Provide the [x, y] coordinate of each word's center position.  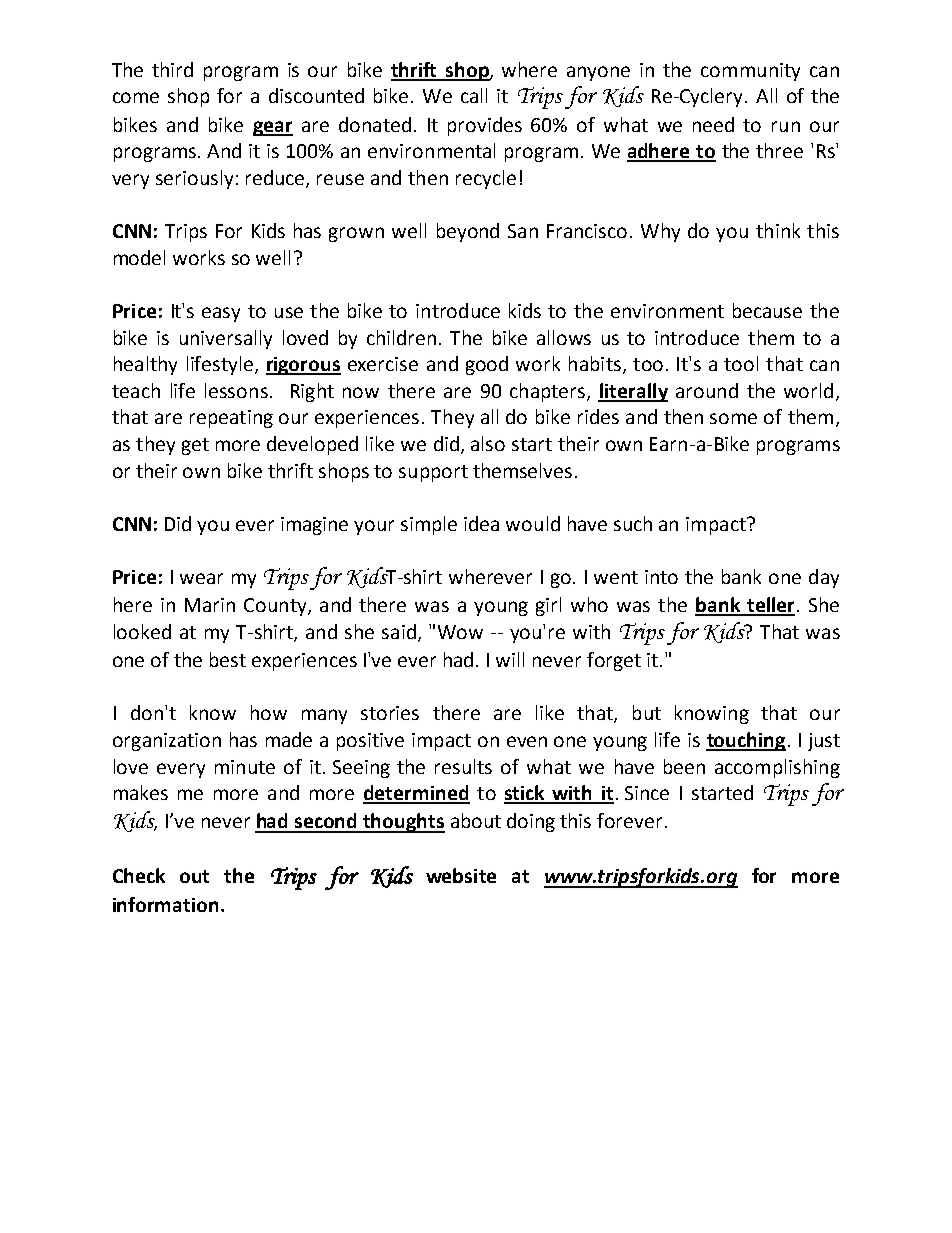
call [474, 95]
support [433, 473]
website [461, 875]
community [750, 72]
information [165, 904]
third [172, 69]
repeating [231, 419]
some [733, 418]
